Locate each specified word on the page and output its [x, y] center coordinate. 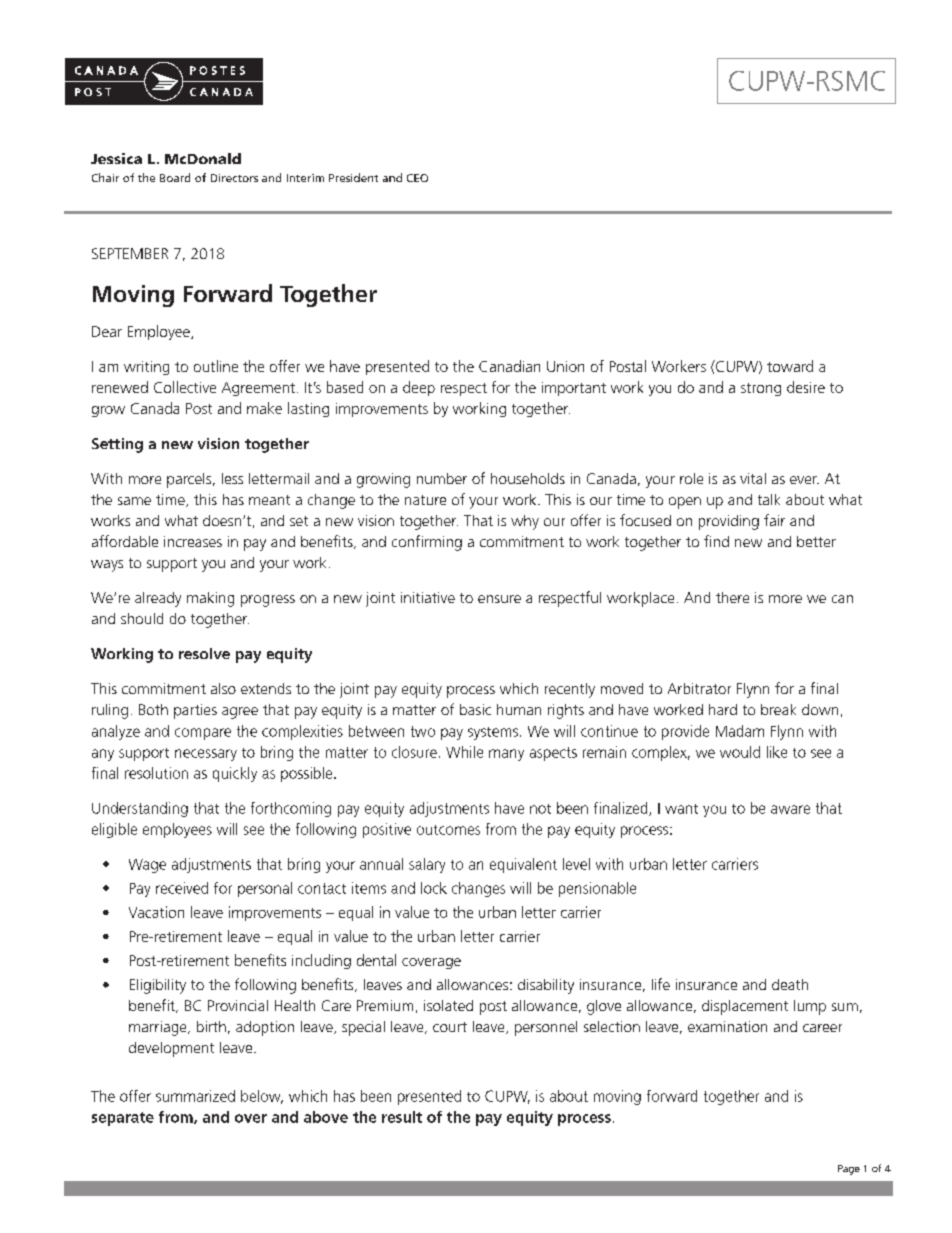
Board [175, 177]
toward [790, 366]
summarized [195, 1096]
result [402, 1117]
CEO [417, 178]
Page [849, 1170]
